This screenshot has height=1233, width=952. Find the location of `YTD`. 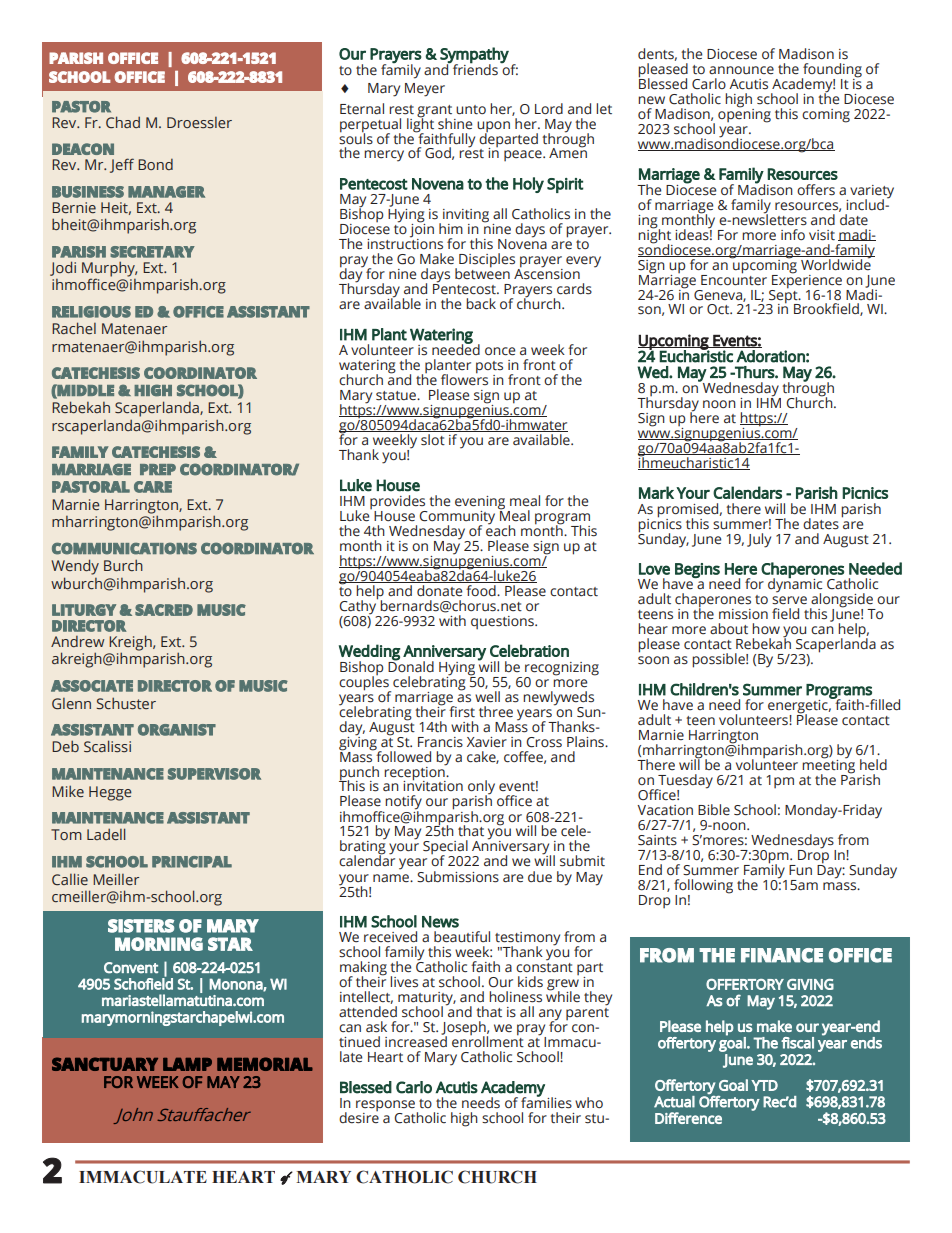

YTD is located at coordinates (764, 1085).
